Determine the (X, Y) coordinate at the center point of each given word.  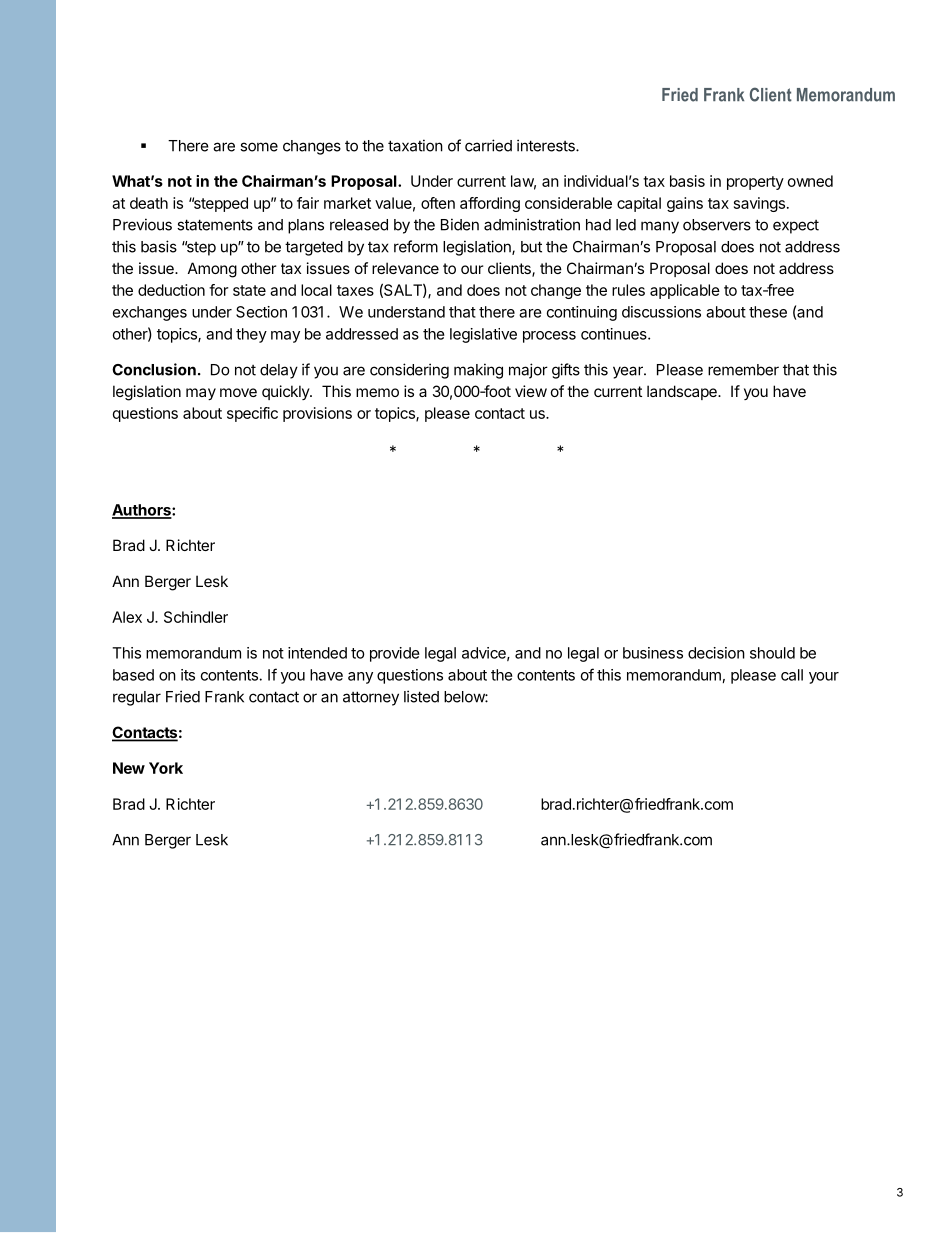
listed (421, 696)
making (478, 371)
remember (743, 370)
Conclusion (154, 369)
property (755, 183)
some (259, 147)
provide (395, 654)
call (792, 675)
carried (488, 145)
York (166, 768)
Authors (142, 511)
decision (716, 653)
